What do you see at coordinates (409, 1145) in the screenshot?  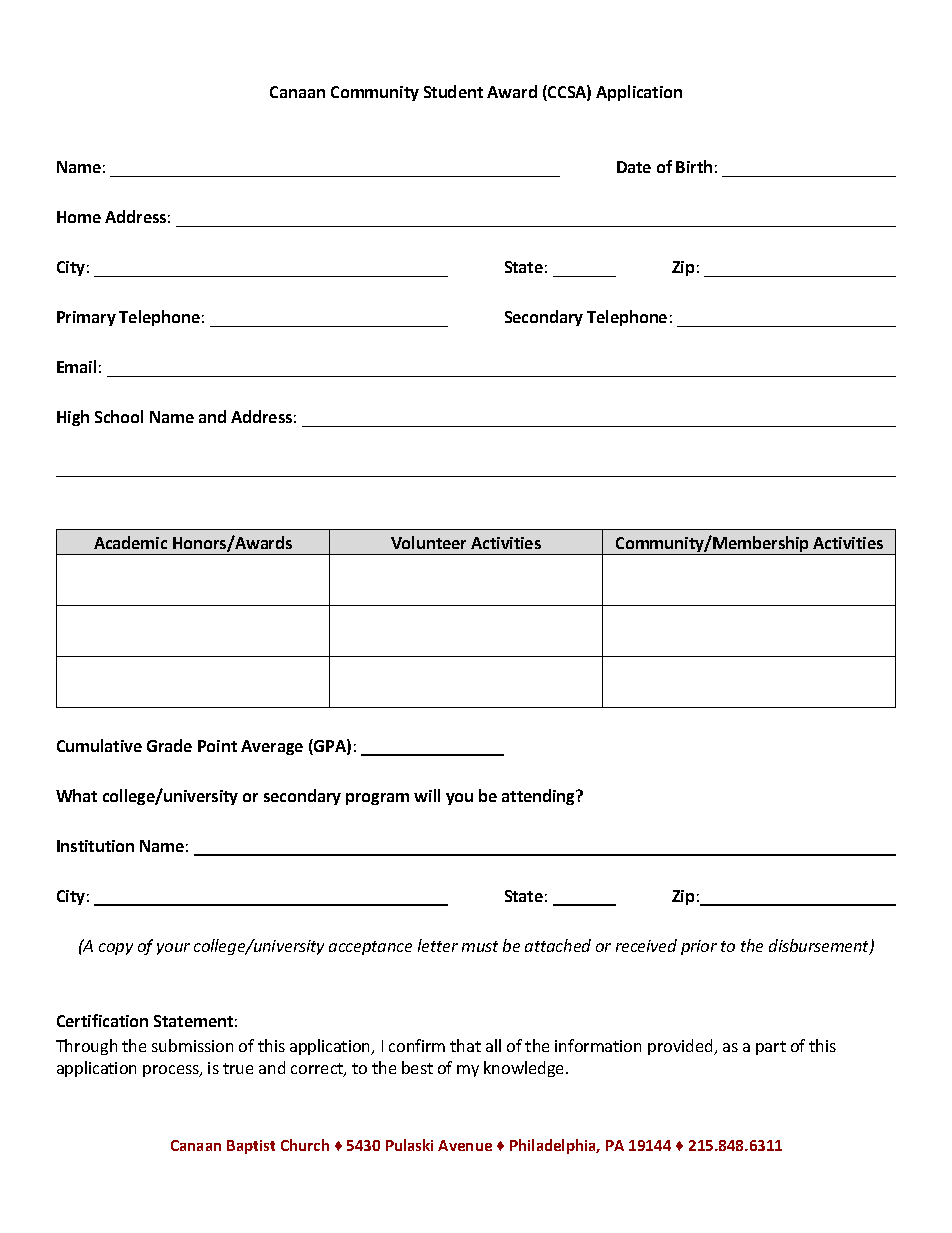 I see `Pulaski` at bounding box center [409, 1145].
